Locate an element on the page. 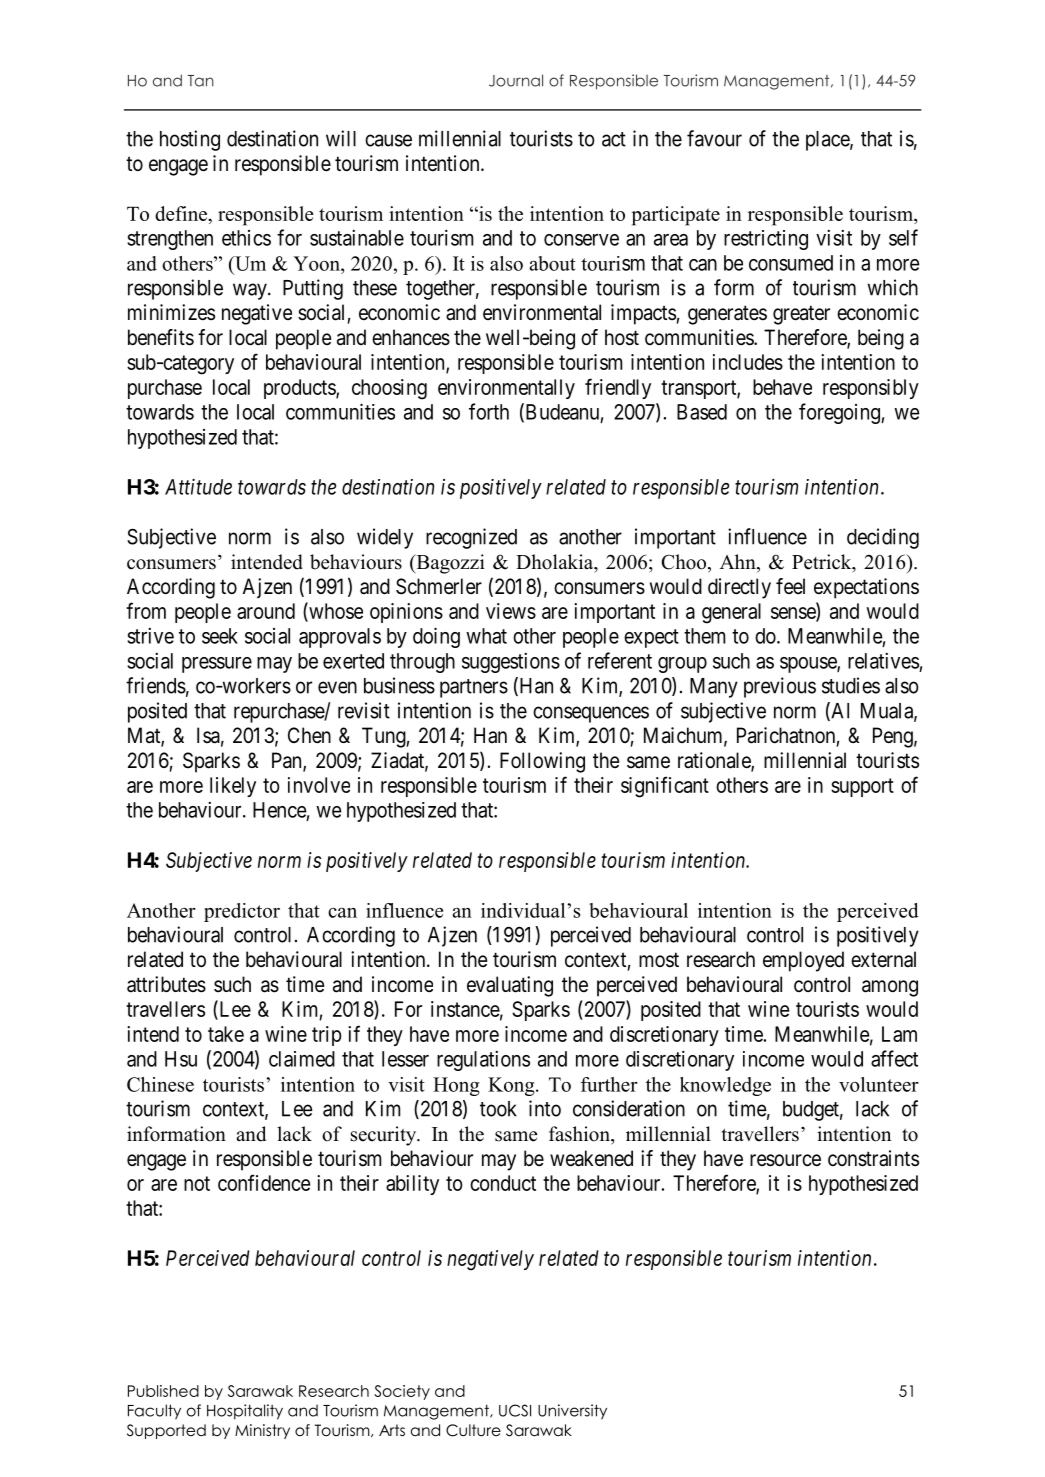 Image resolution: width=1045 pixels, height=1477 pixels. favour is located at coordinates (714, 138).
